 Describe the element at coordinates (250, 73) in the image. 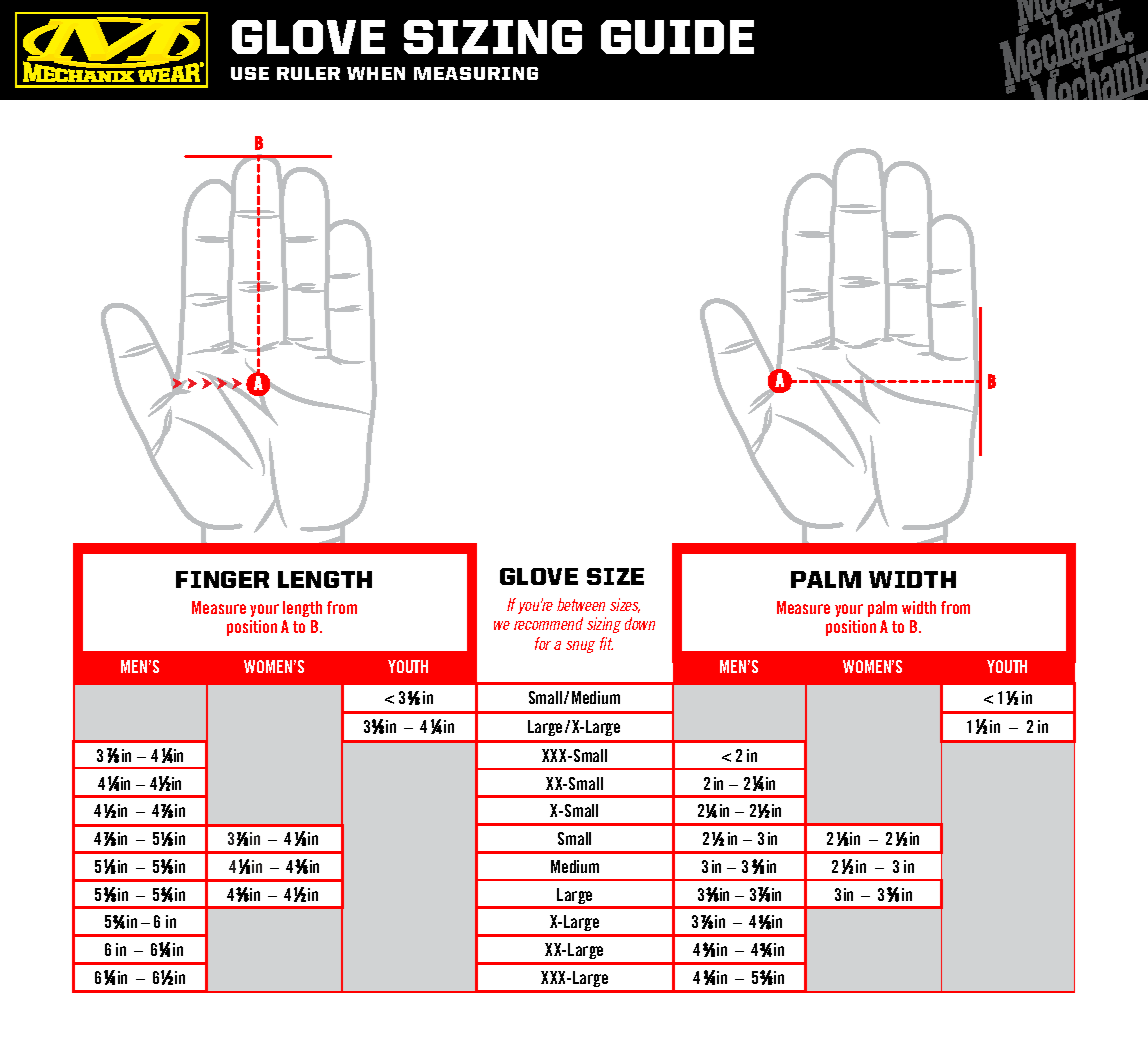

I see `USE` at that location.
